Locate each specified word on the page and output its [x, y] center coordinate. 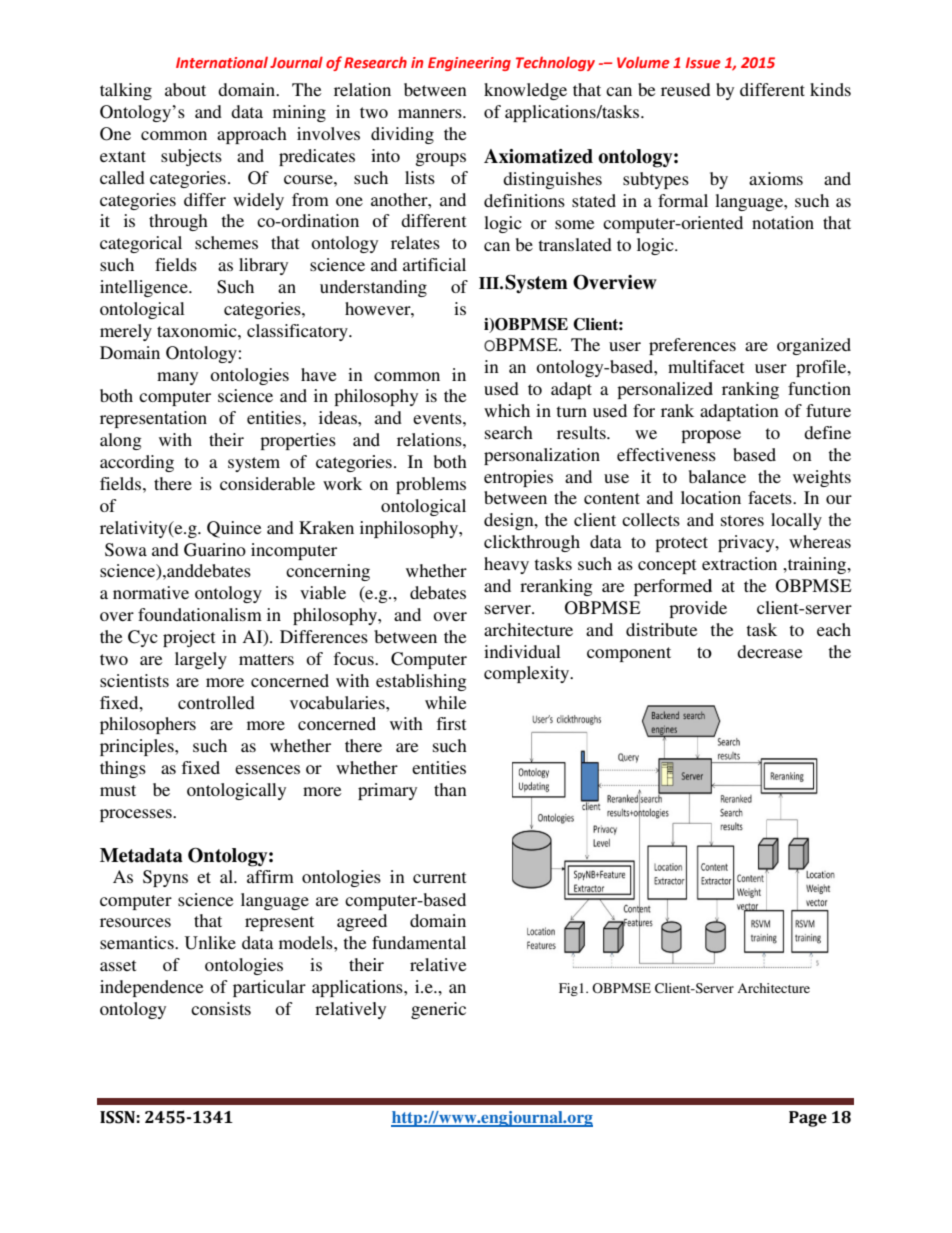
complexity [527, 674]
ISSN [117, 1117]
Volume [643, 62]
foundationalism [200, 614]
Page [808, 1119]
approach [252, 135]
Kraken [326, 527]
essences [267, 769]
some [574, 224]
